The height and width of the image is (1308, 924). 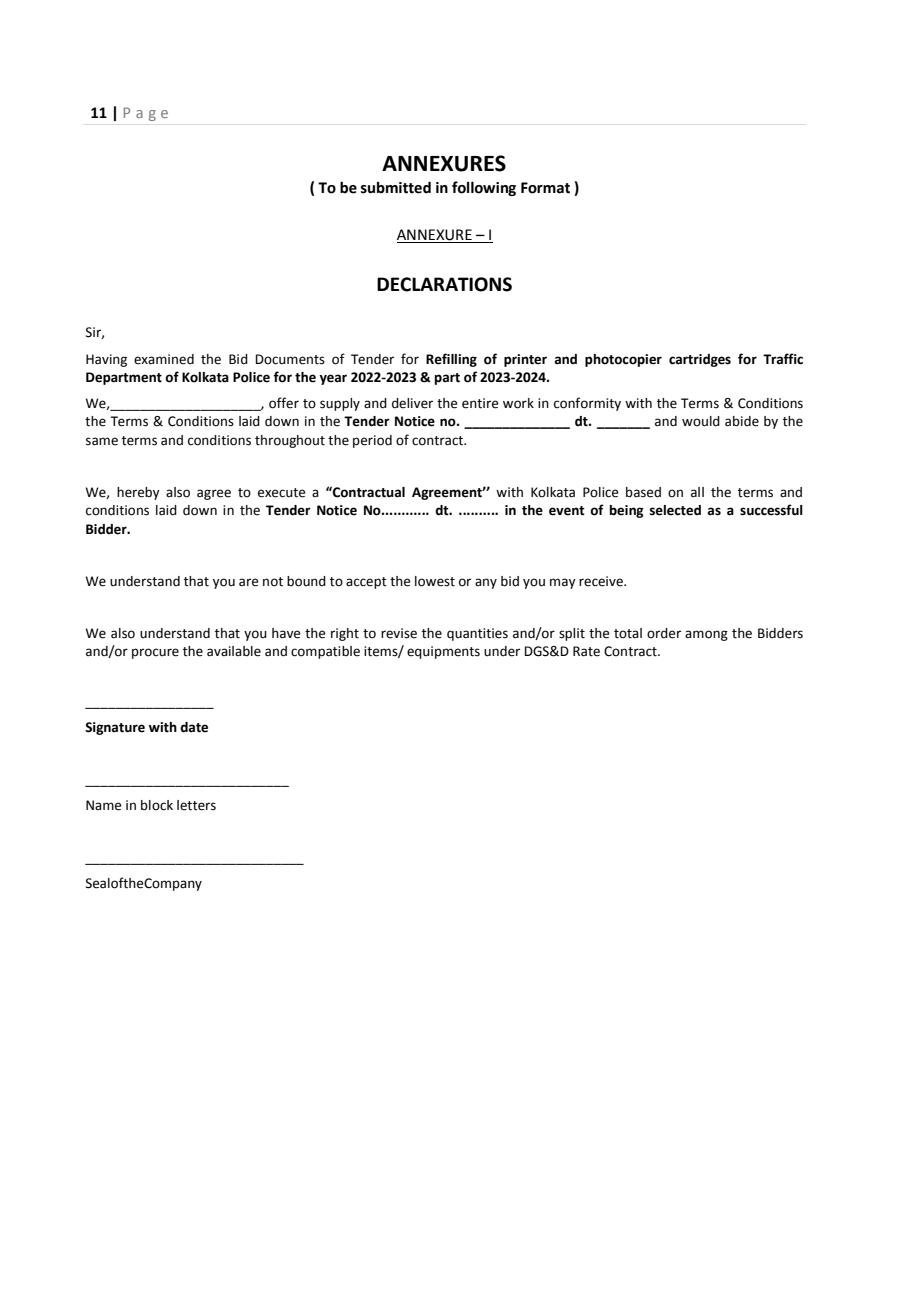 I want to click on Rate, so click(x=586, y=651).
